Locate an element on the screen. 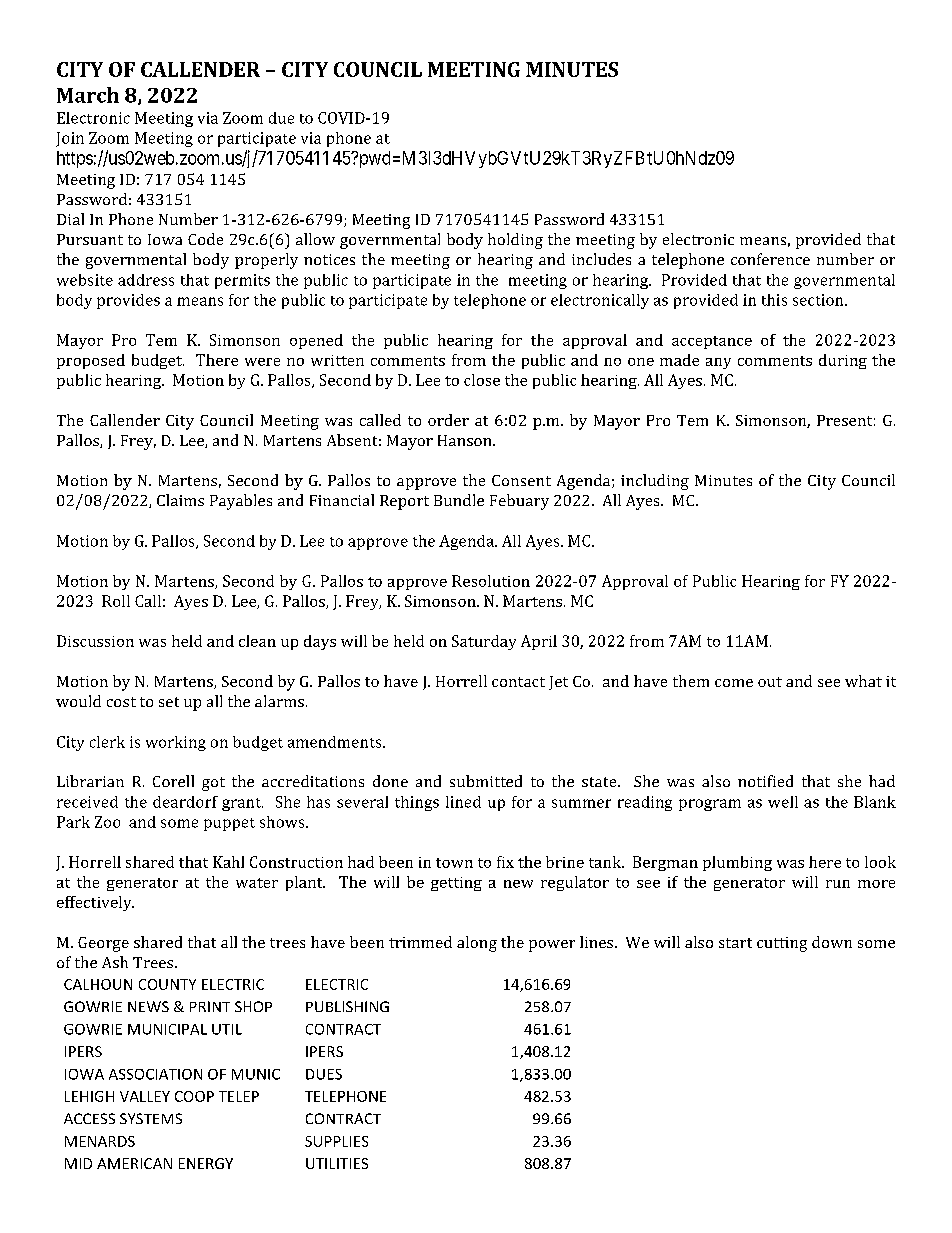 This screenshot has width=952, height=1233. March is located at coordinates (88, 95).
